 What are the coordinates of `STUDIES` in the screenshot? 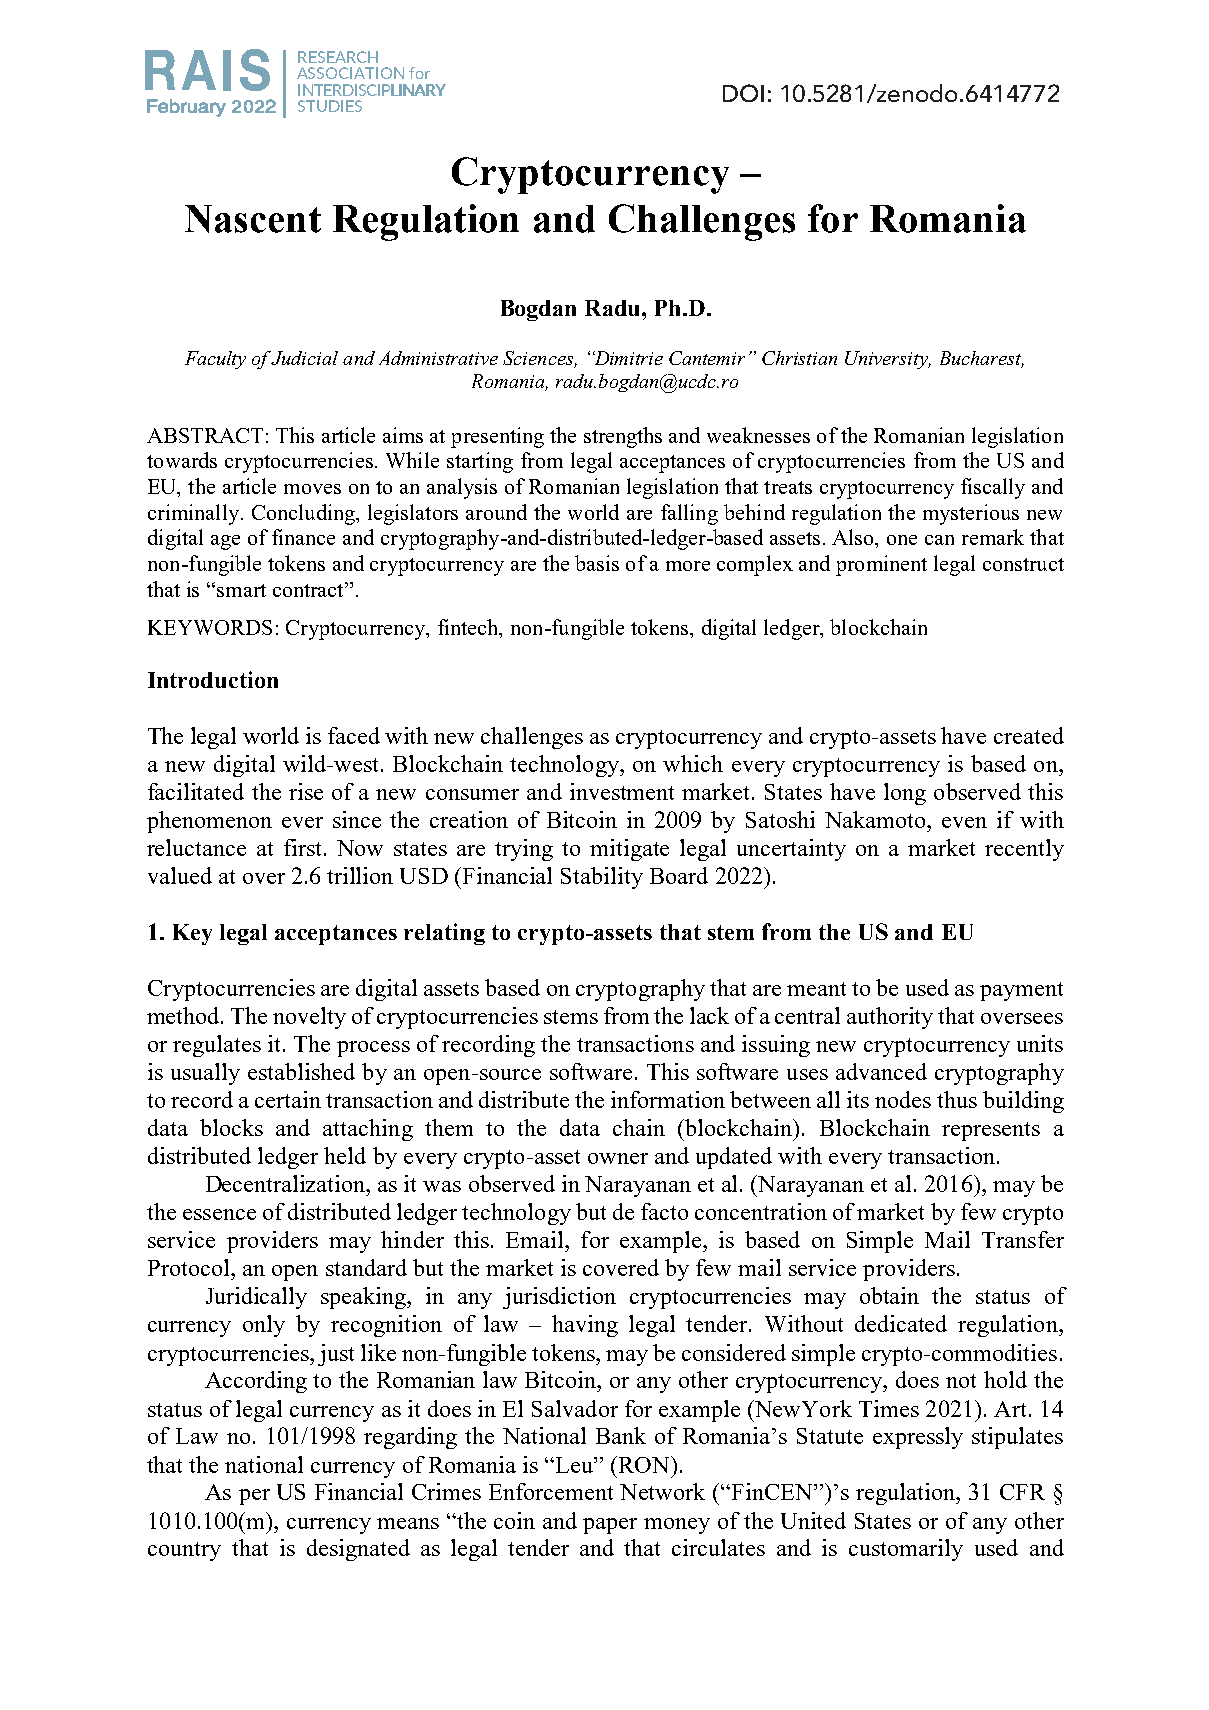 It's located at (330, 106).
